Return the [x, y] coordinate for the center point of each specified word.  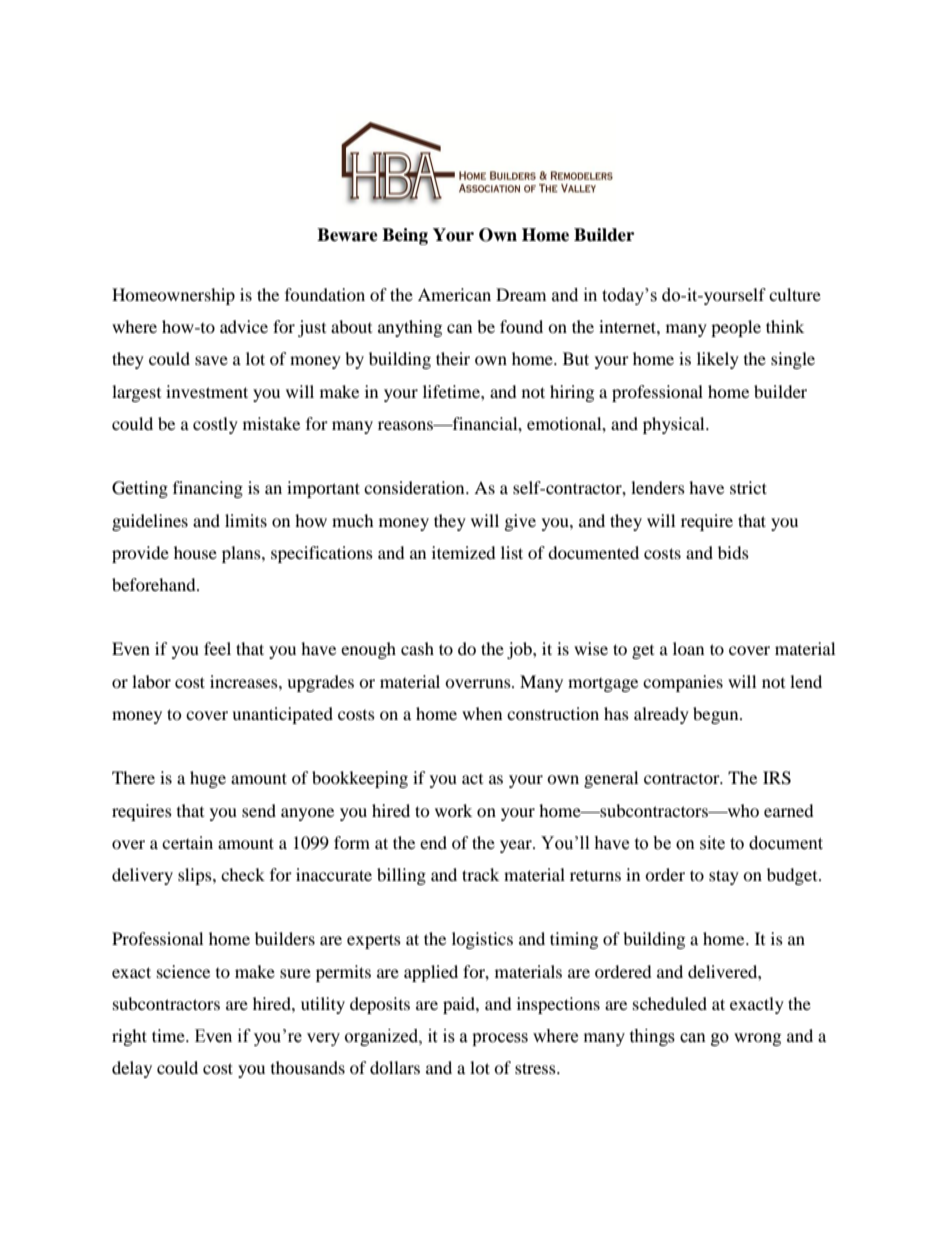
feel [217, 648]
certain [187, 842]
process [500, 1039]
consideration [415, 487]
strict [748, 487]
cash [417, 648]
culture [795, 294]
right [129, 1037]
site [712, 843]
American [454, 294]
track [480, 874]
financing [208, 489]
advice [244, 326]
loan [688, 648]
